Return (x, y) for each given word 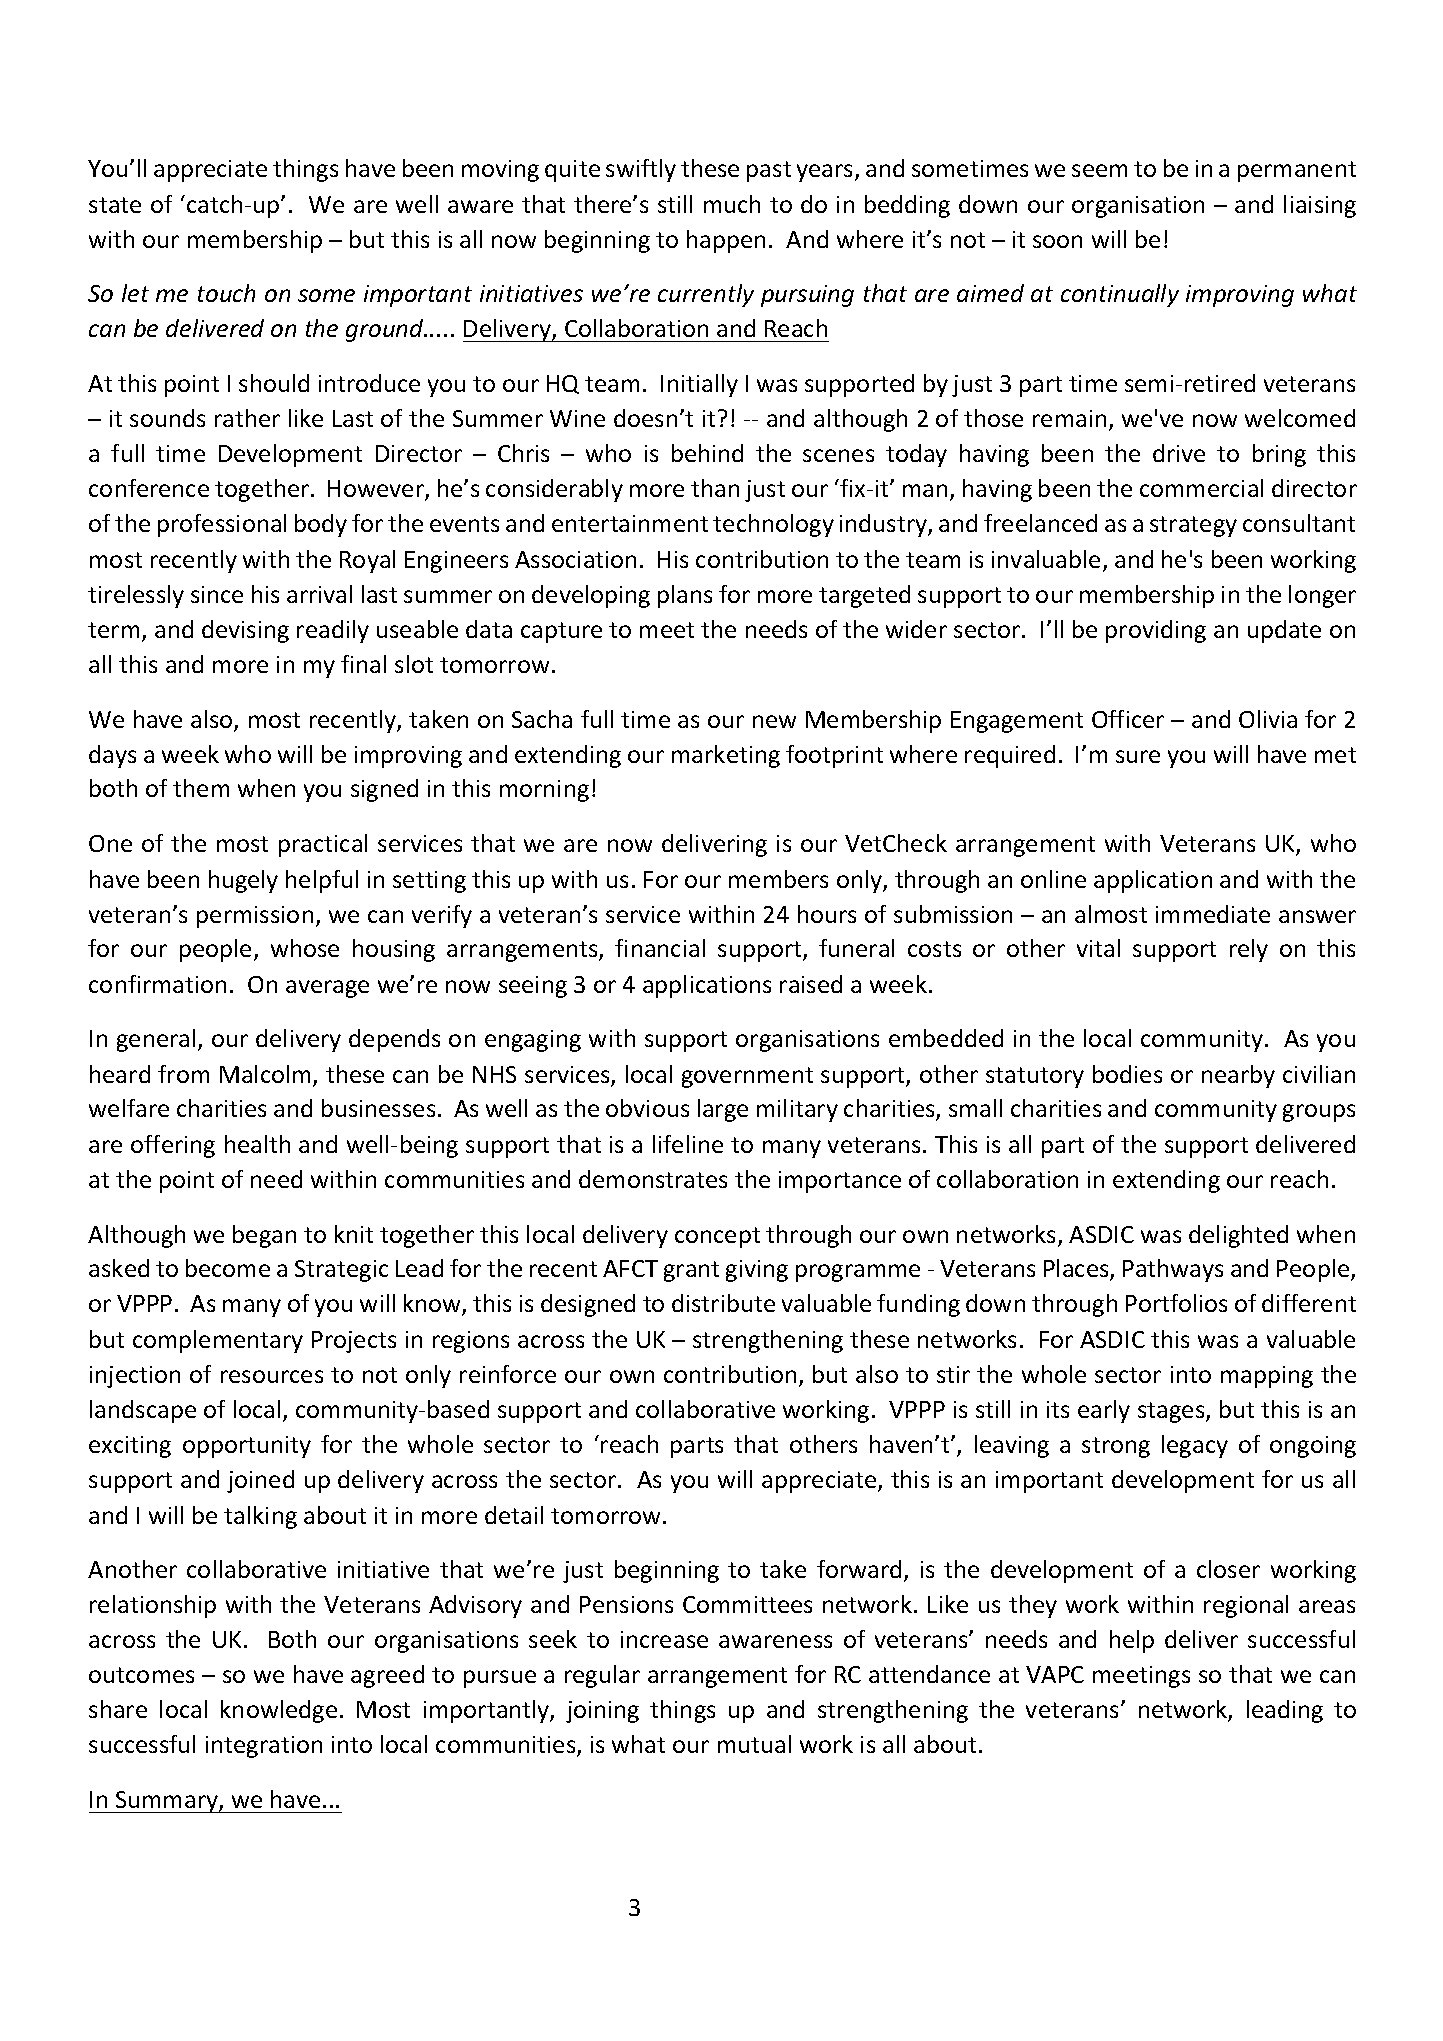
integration (264, 1747)
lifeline (688, 1144)
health (257, 1144)
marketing (726, 756)
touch (226, 293)
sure (1138, 756)
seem (1099, 170)
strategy (1193, 526)
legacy (1195, 1446)
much (732, 204)
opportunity (247, 1447)
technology (773, 525)
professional (222, 525)
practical (323, 845)
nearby (1238, 1076)
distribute (723, 1303)
